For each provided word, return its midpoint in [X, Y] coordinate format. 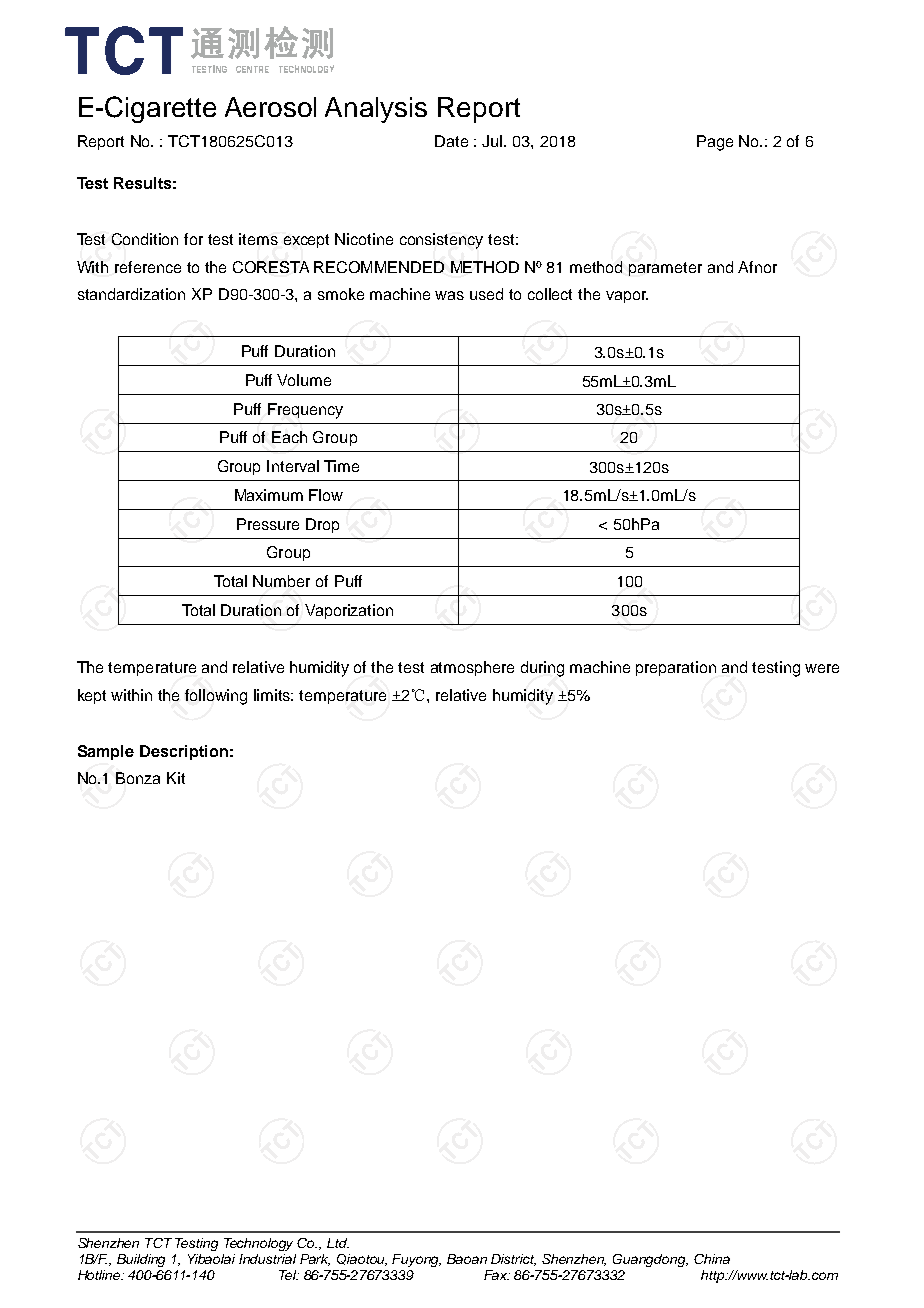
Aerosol [270, 107]
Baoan [467, 1259]
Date [451, 141]
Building [141, 1260]
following [216, 697]
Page [715, 143]
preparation [676, 668]
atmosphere [472, 668]
